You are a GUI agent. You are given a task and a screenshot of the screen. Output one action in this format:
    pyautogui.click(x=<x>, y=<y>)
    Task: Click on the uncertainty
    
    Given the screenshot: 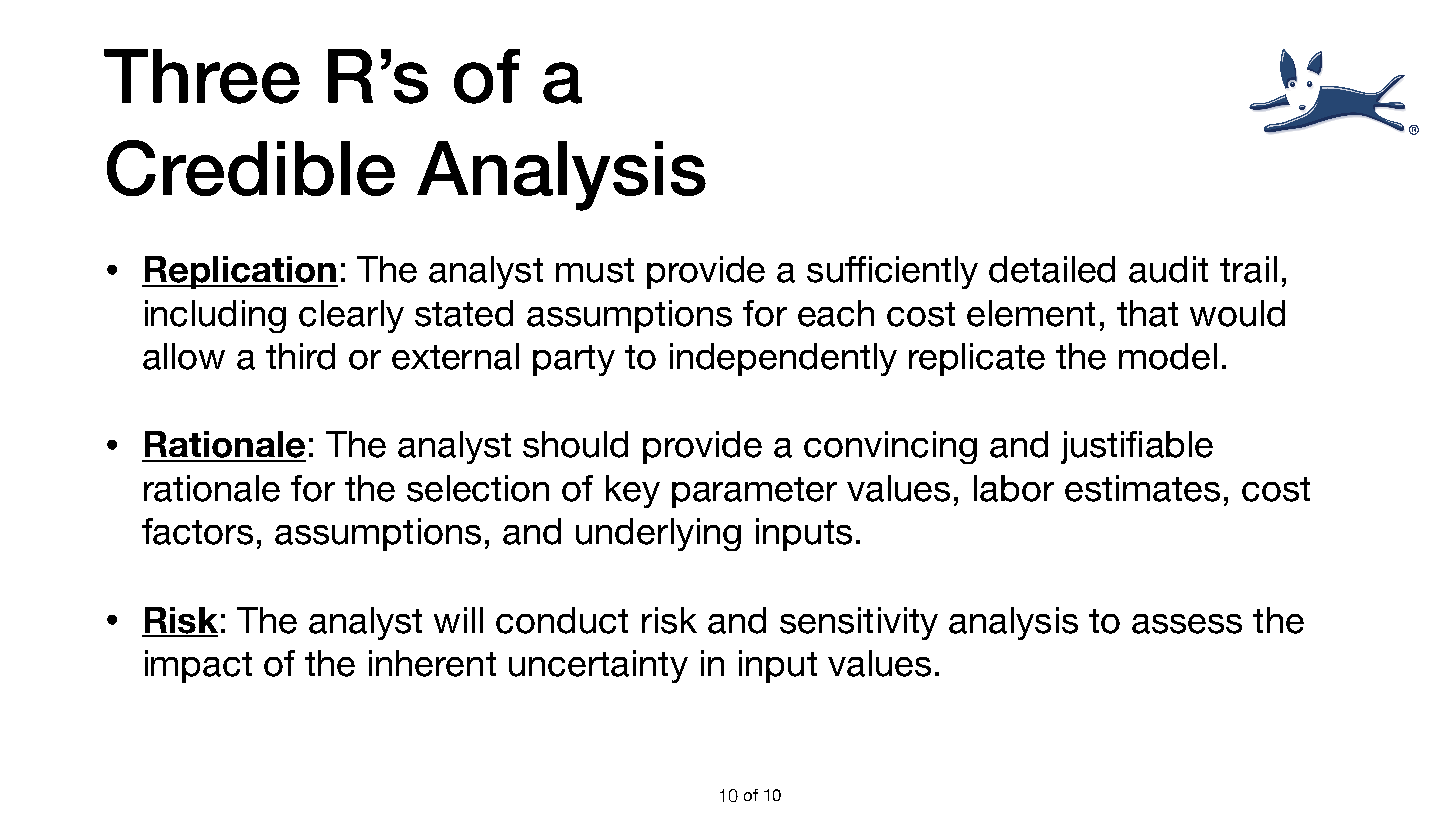 What is the action you would take?
    pyautogui.click(x=598, y=666)
